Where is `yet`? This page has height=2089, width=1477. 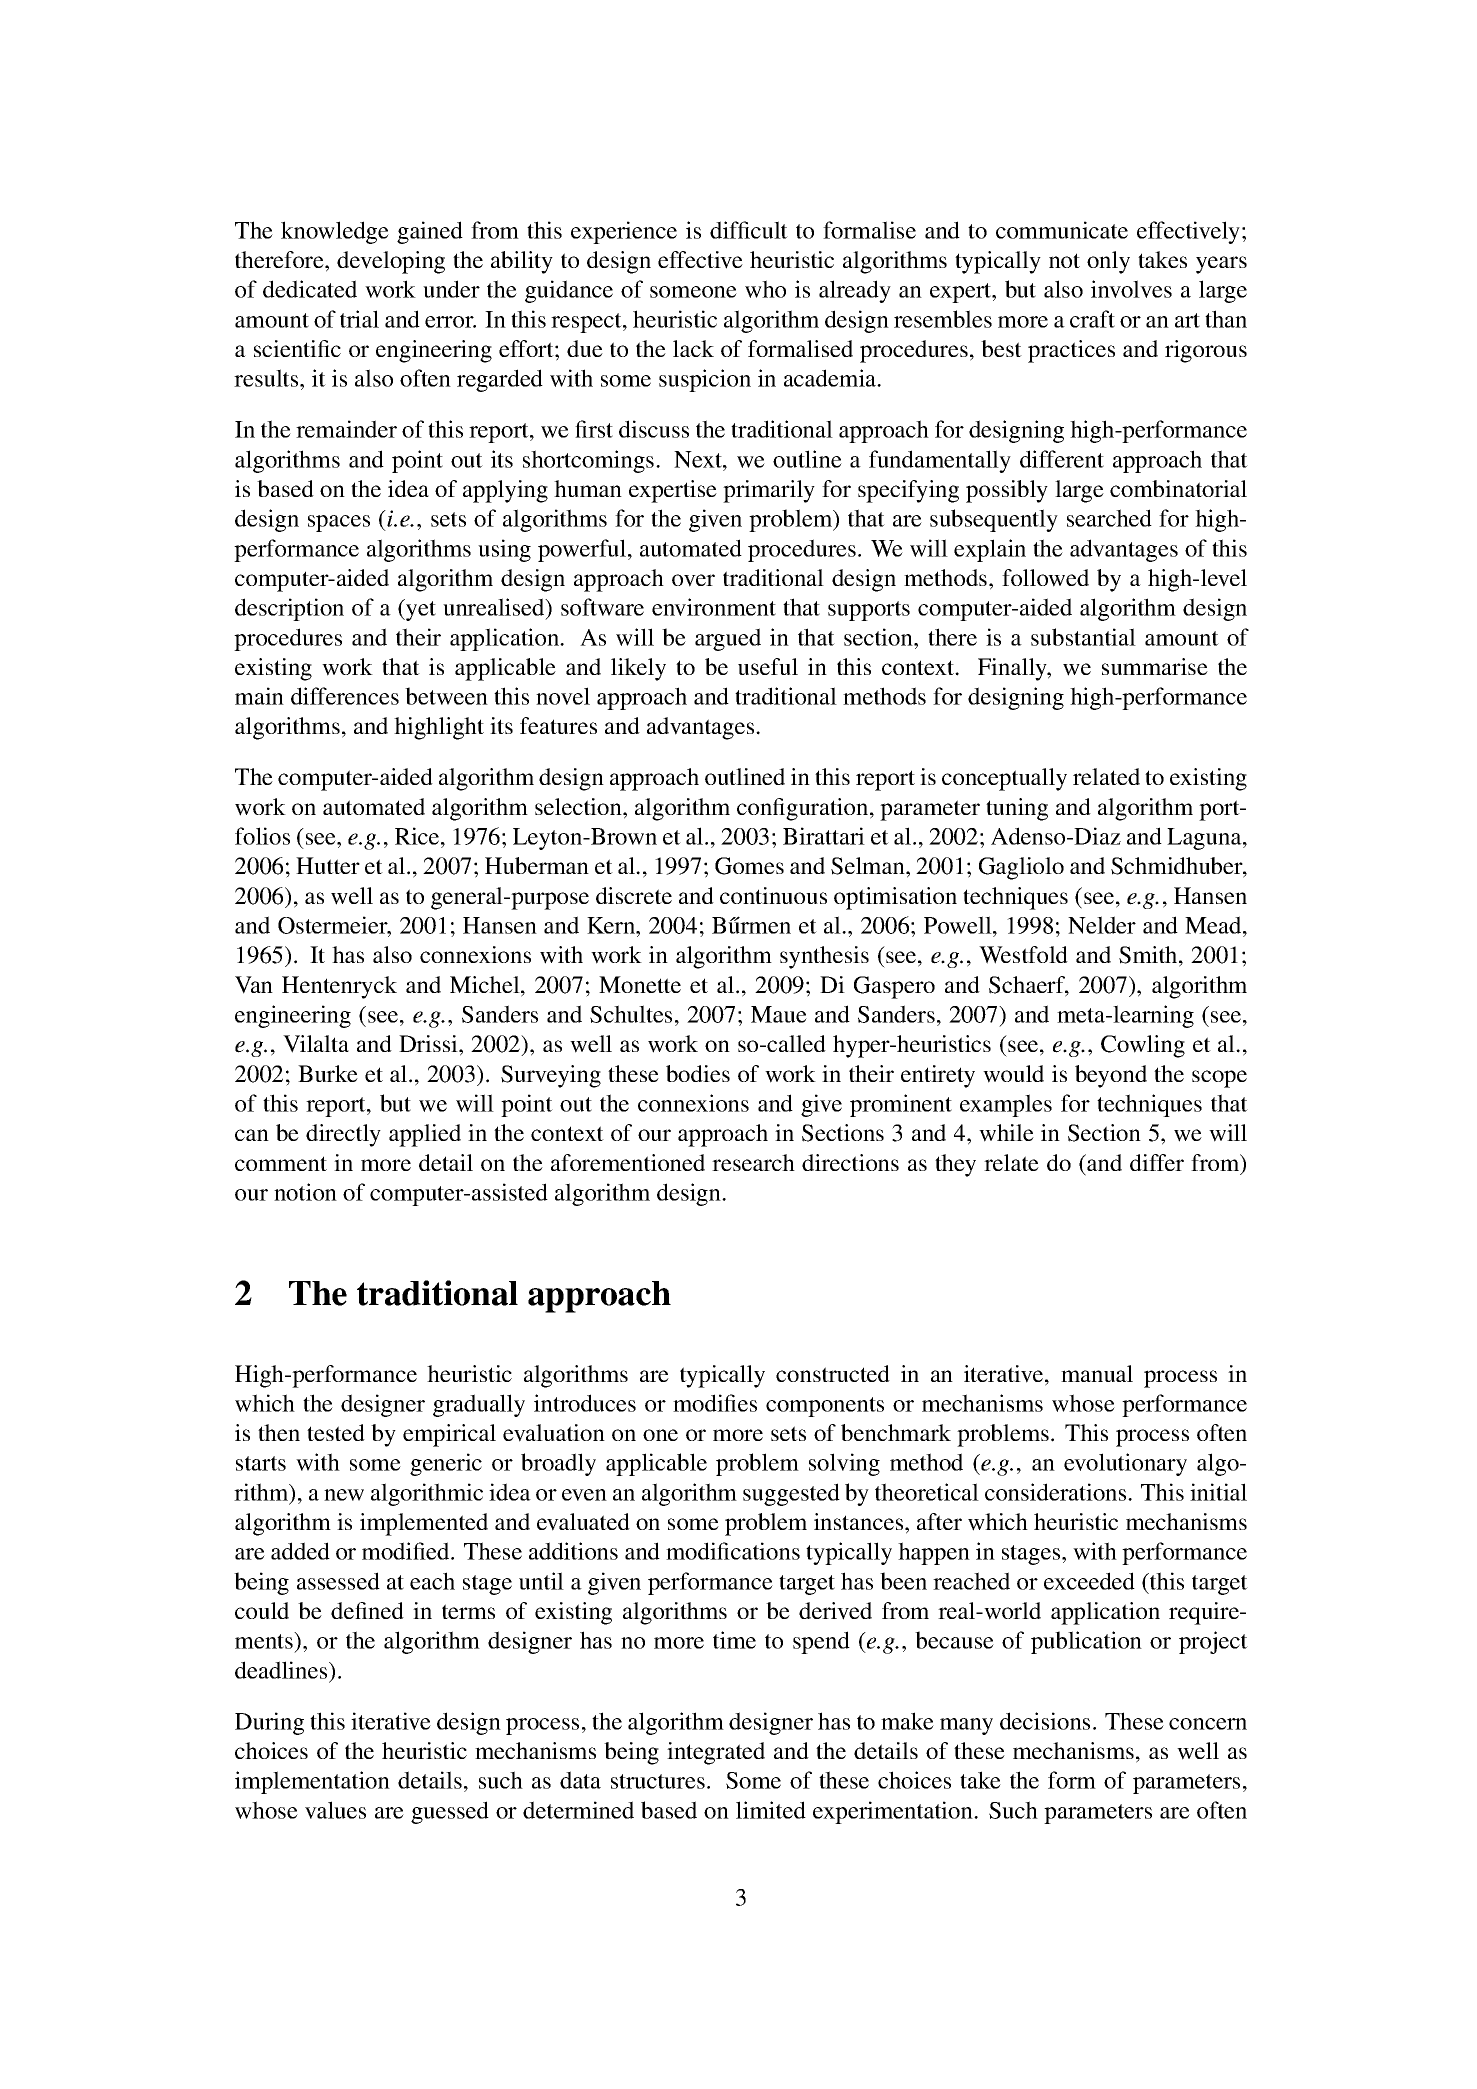
yet is located at coordinates (420, 610).
